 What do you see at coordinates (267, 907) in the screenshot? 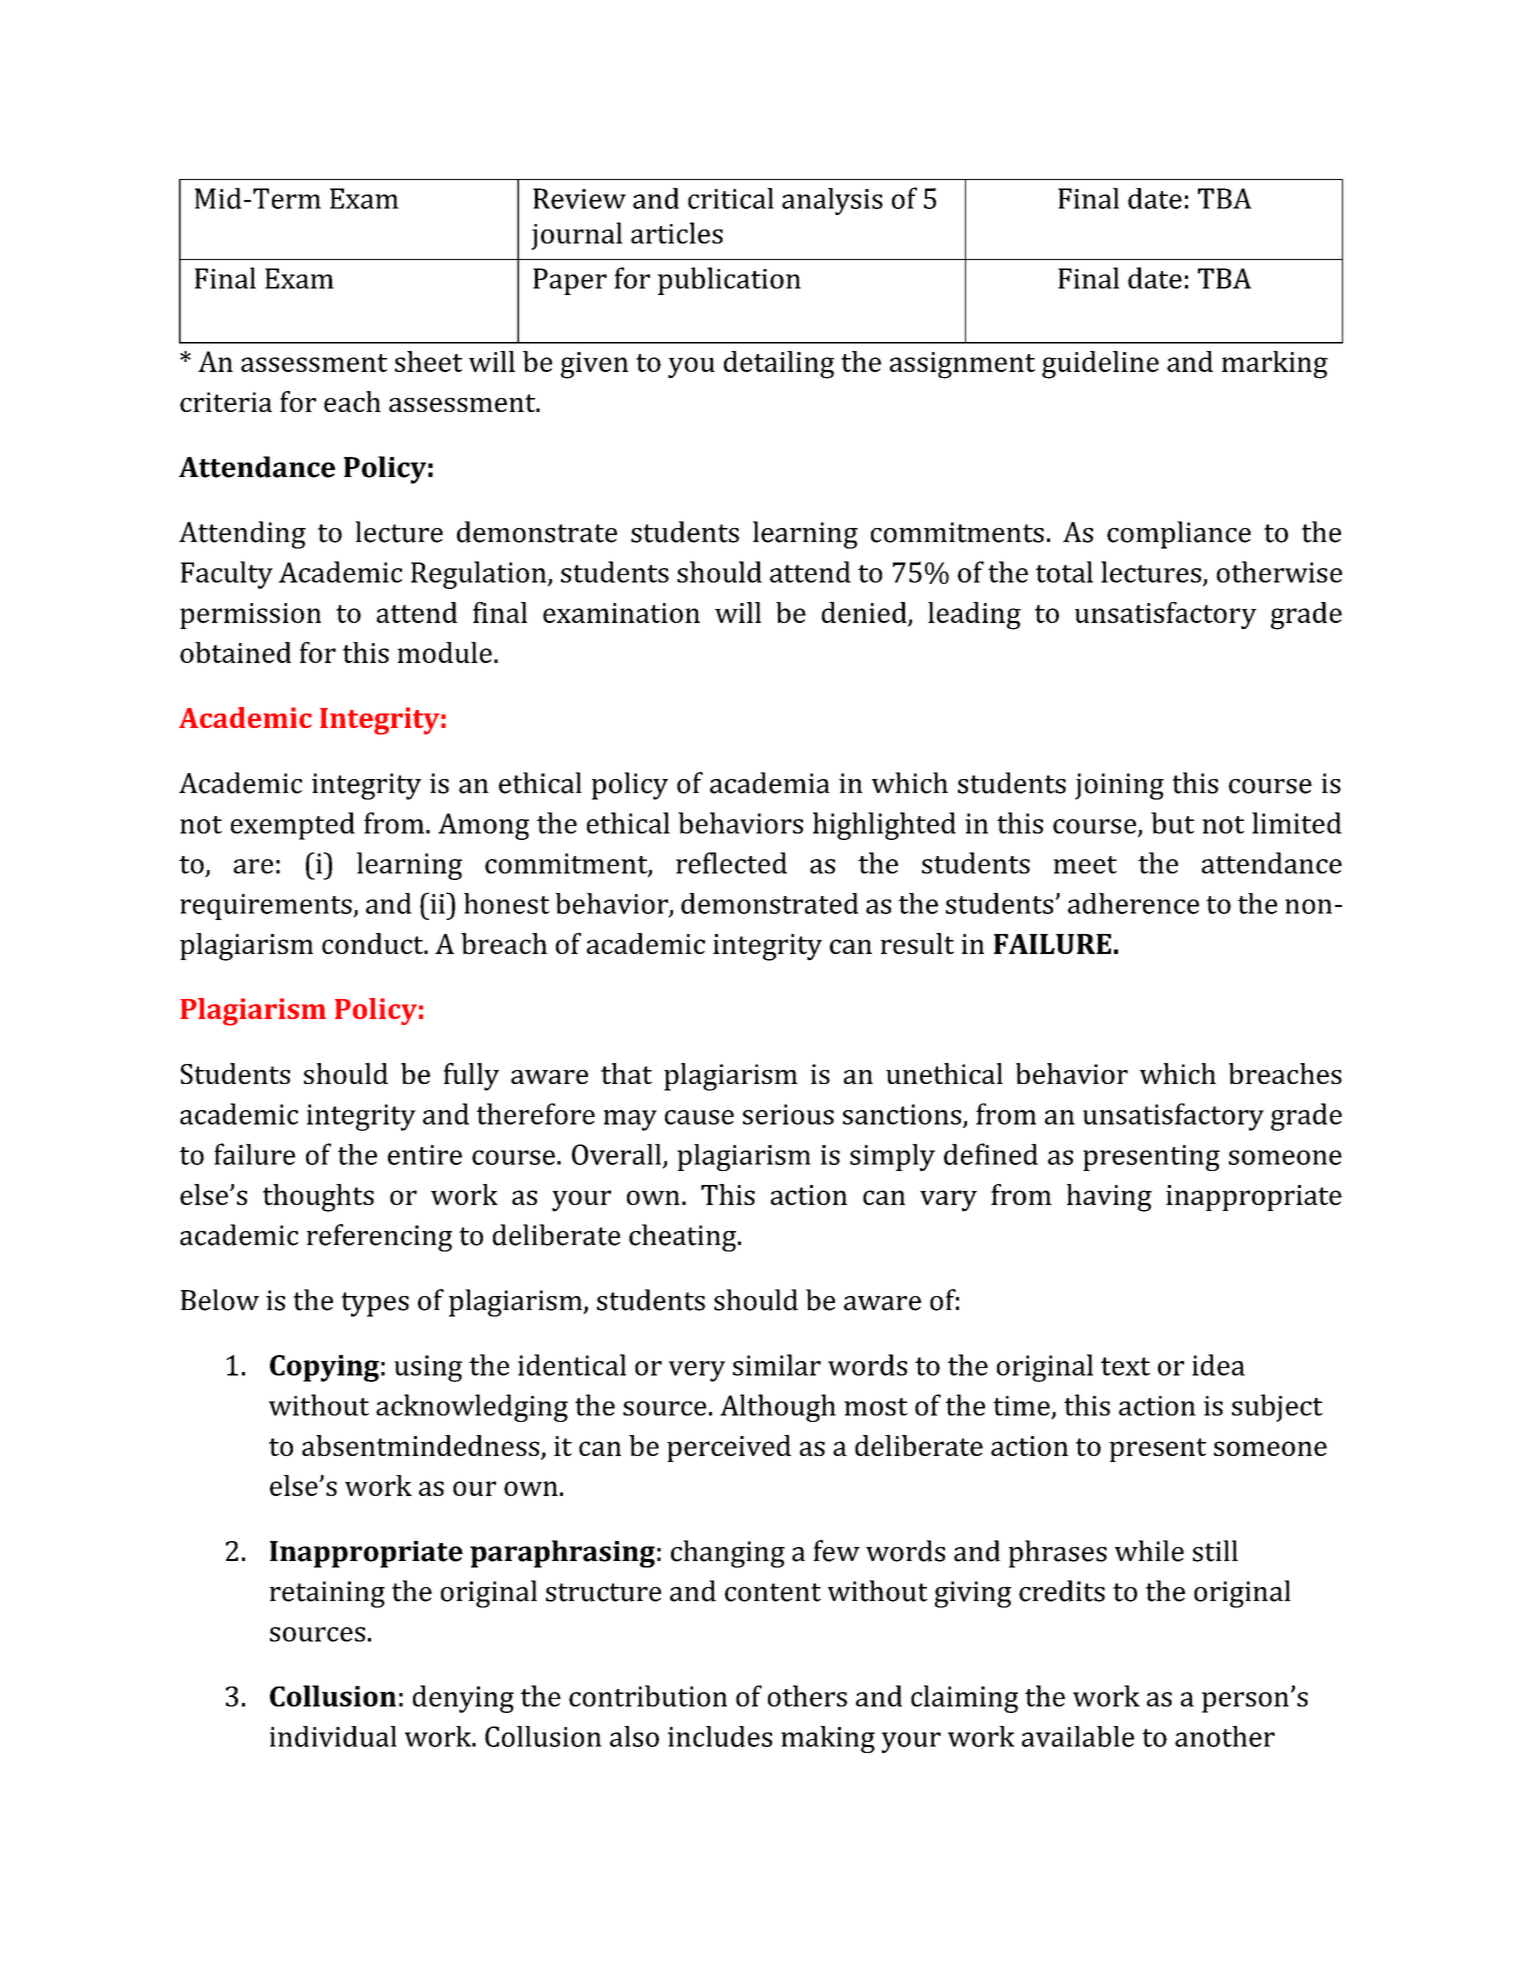
I see `requirements` at bounding box center [267, 907].
